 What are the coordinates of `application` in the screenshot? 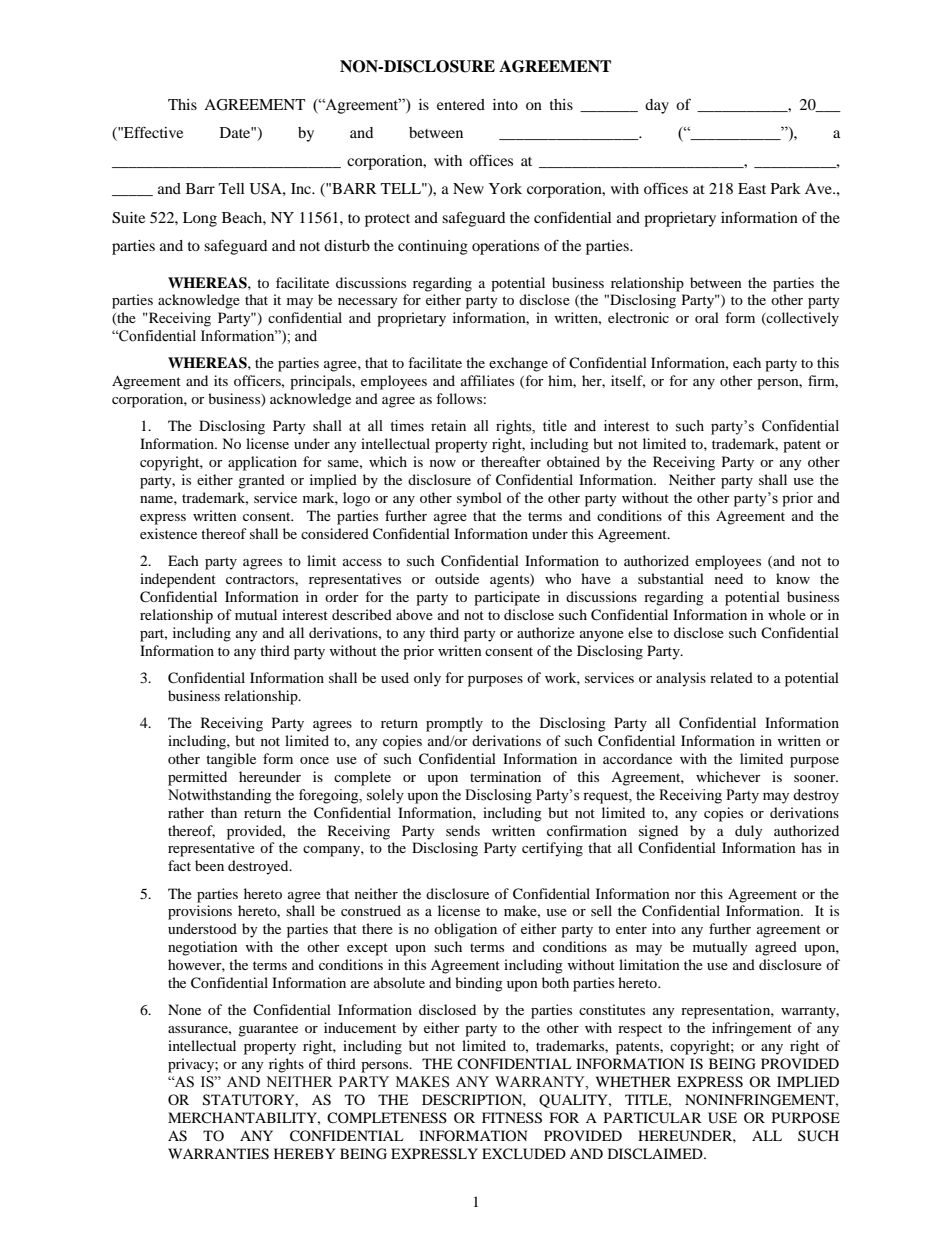 It's located at (262, 463).
